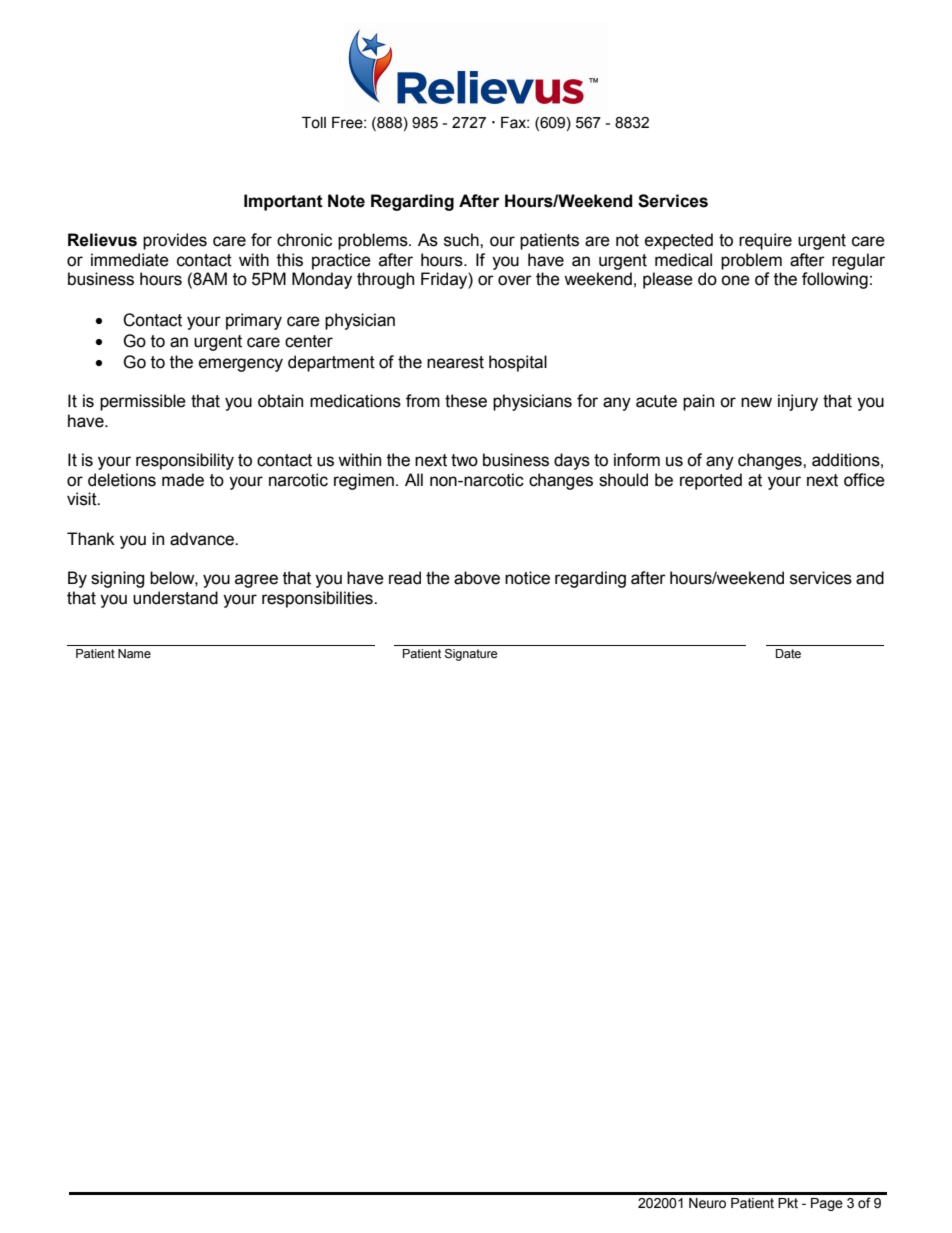  What do you see at coordinates (346, 201) in the page?
I see `Note` at bounding box center [346, 201].
